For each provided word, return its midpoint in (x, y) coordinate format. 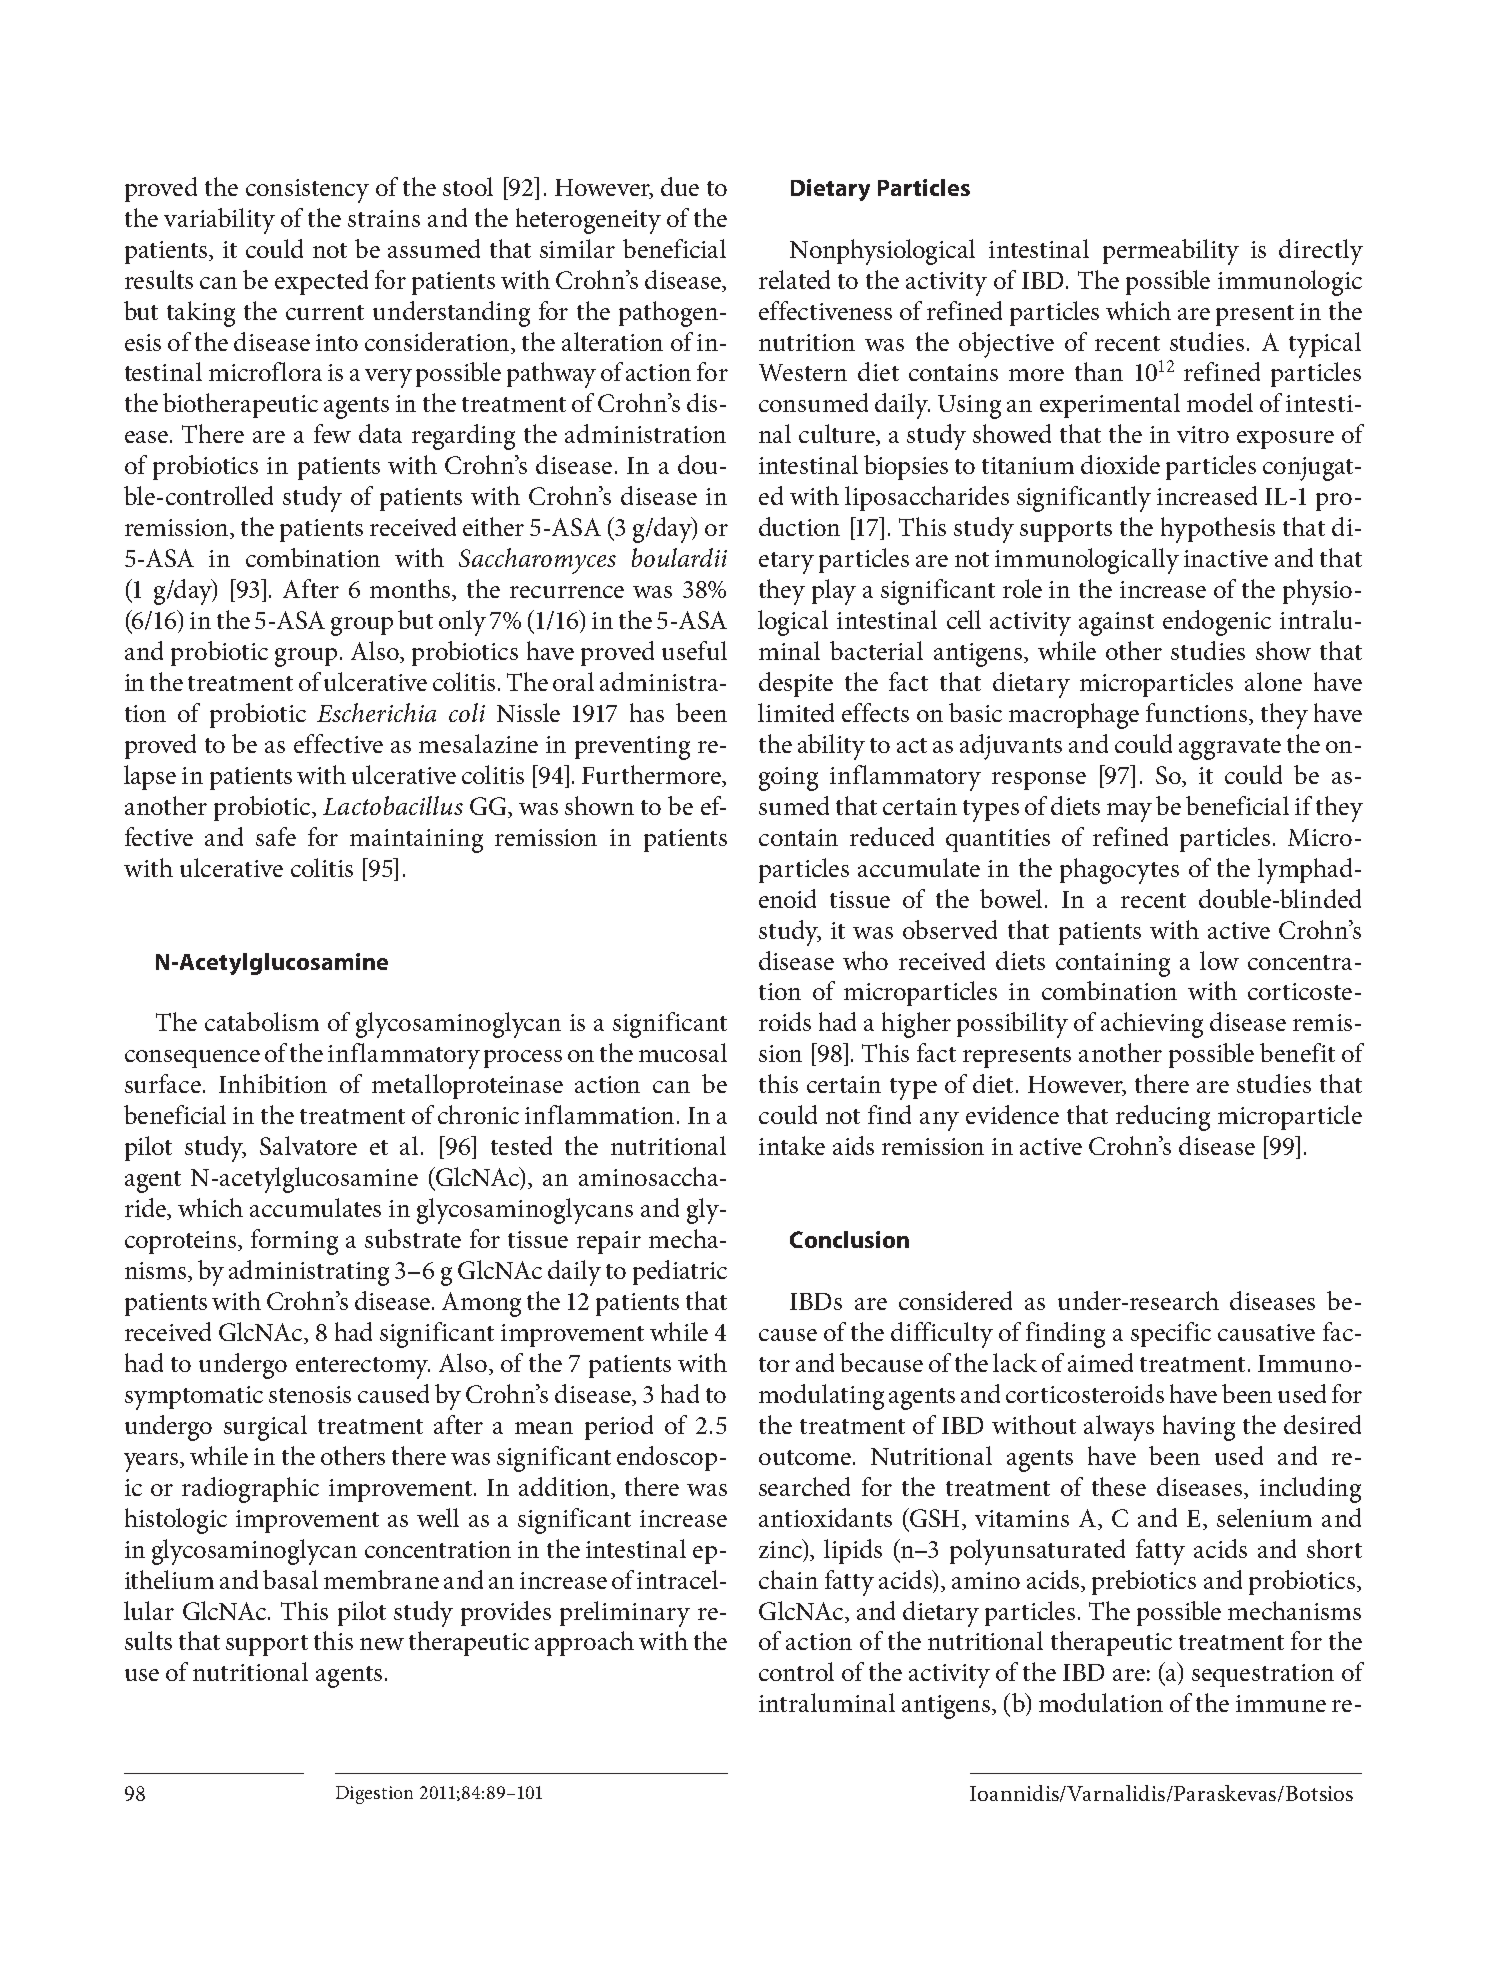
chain (788, 1579)
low (1219, 960)
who (865, 960)
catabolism (262, 1021)
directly (1321, 252)
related (794, 279)
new (382, 1644)
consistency (307, 191)
